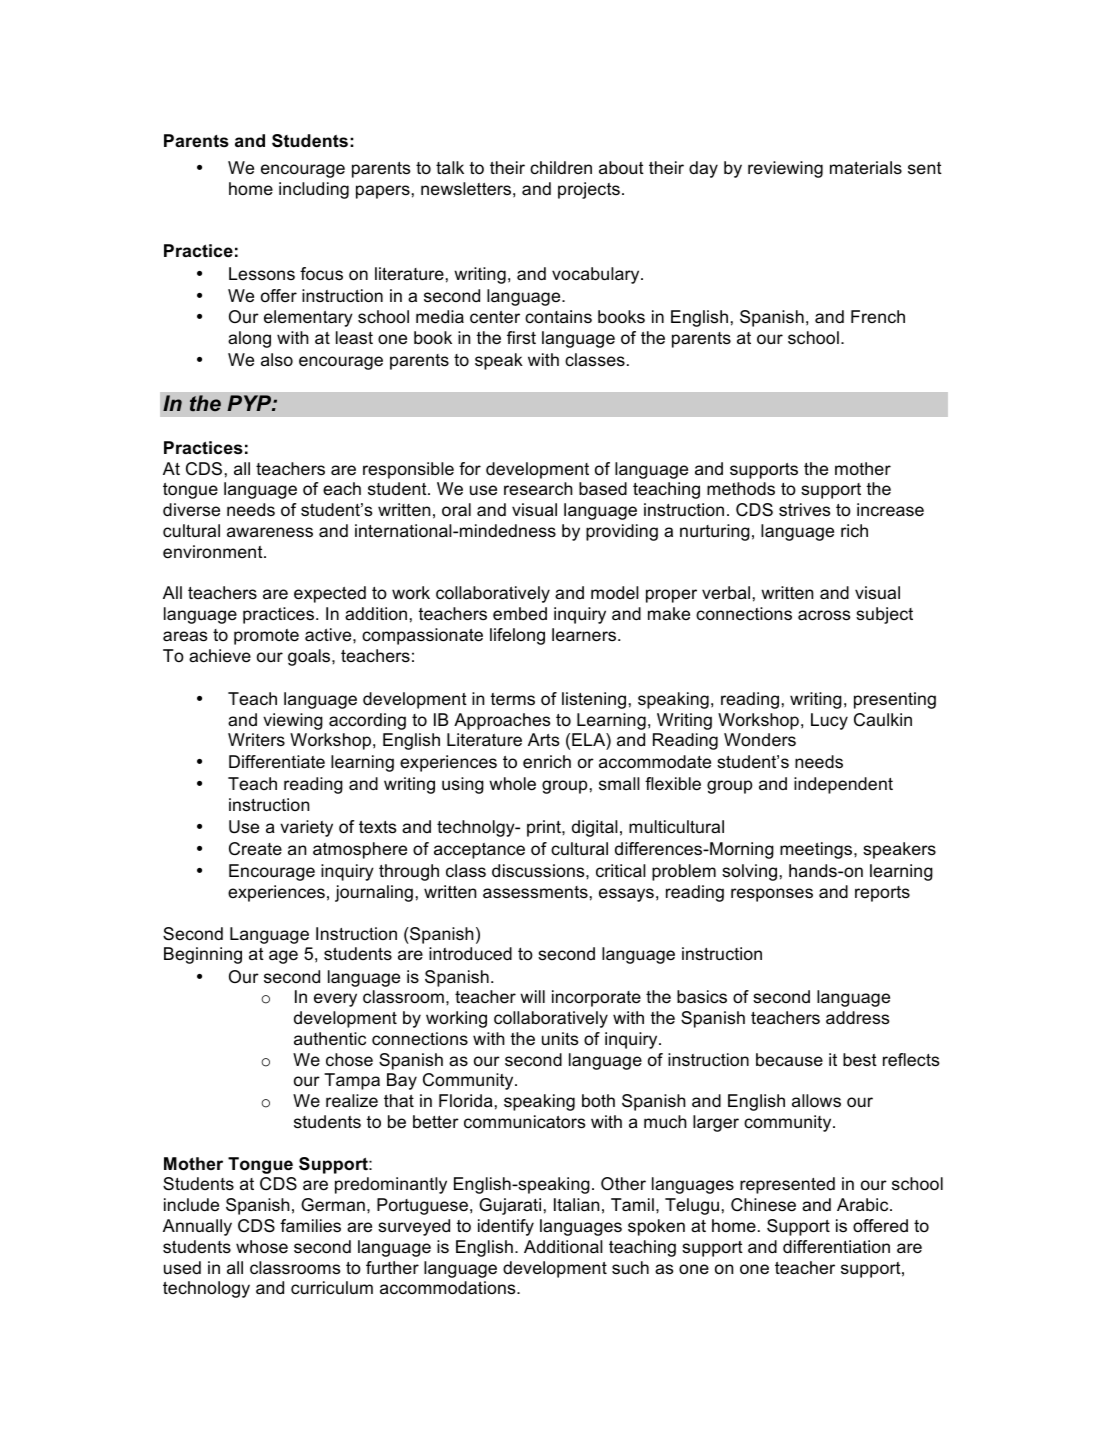 This document has width=1108, height=1433. Describe the element at coordinates (543, 740) in the document. I see `Arts` at that location.
